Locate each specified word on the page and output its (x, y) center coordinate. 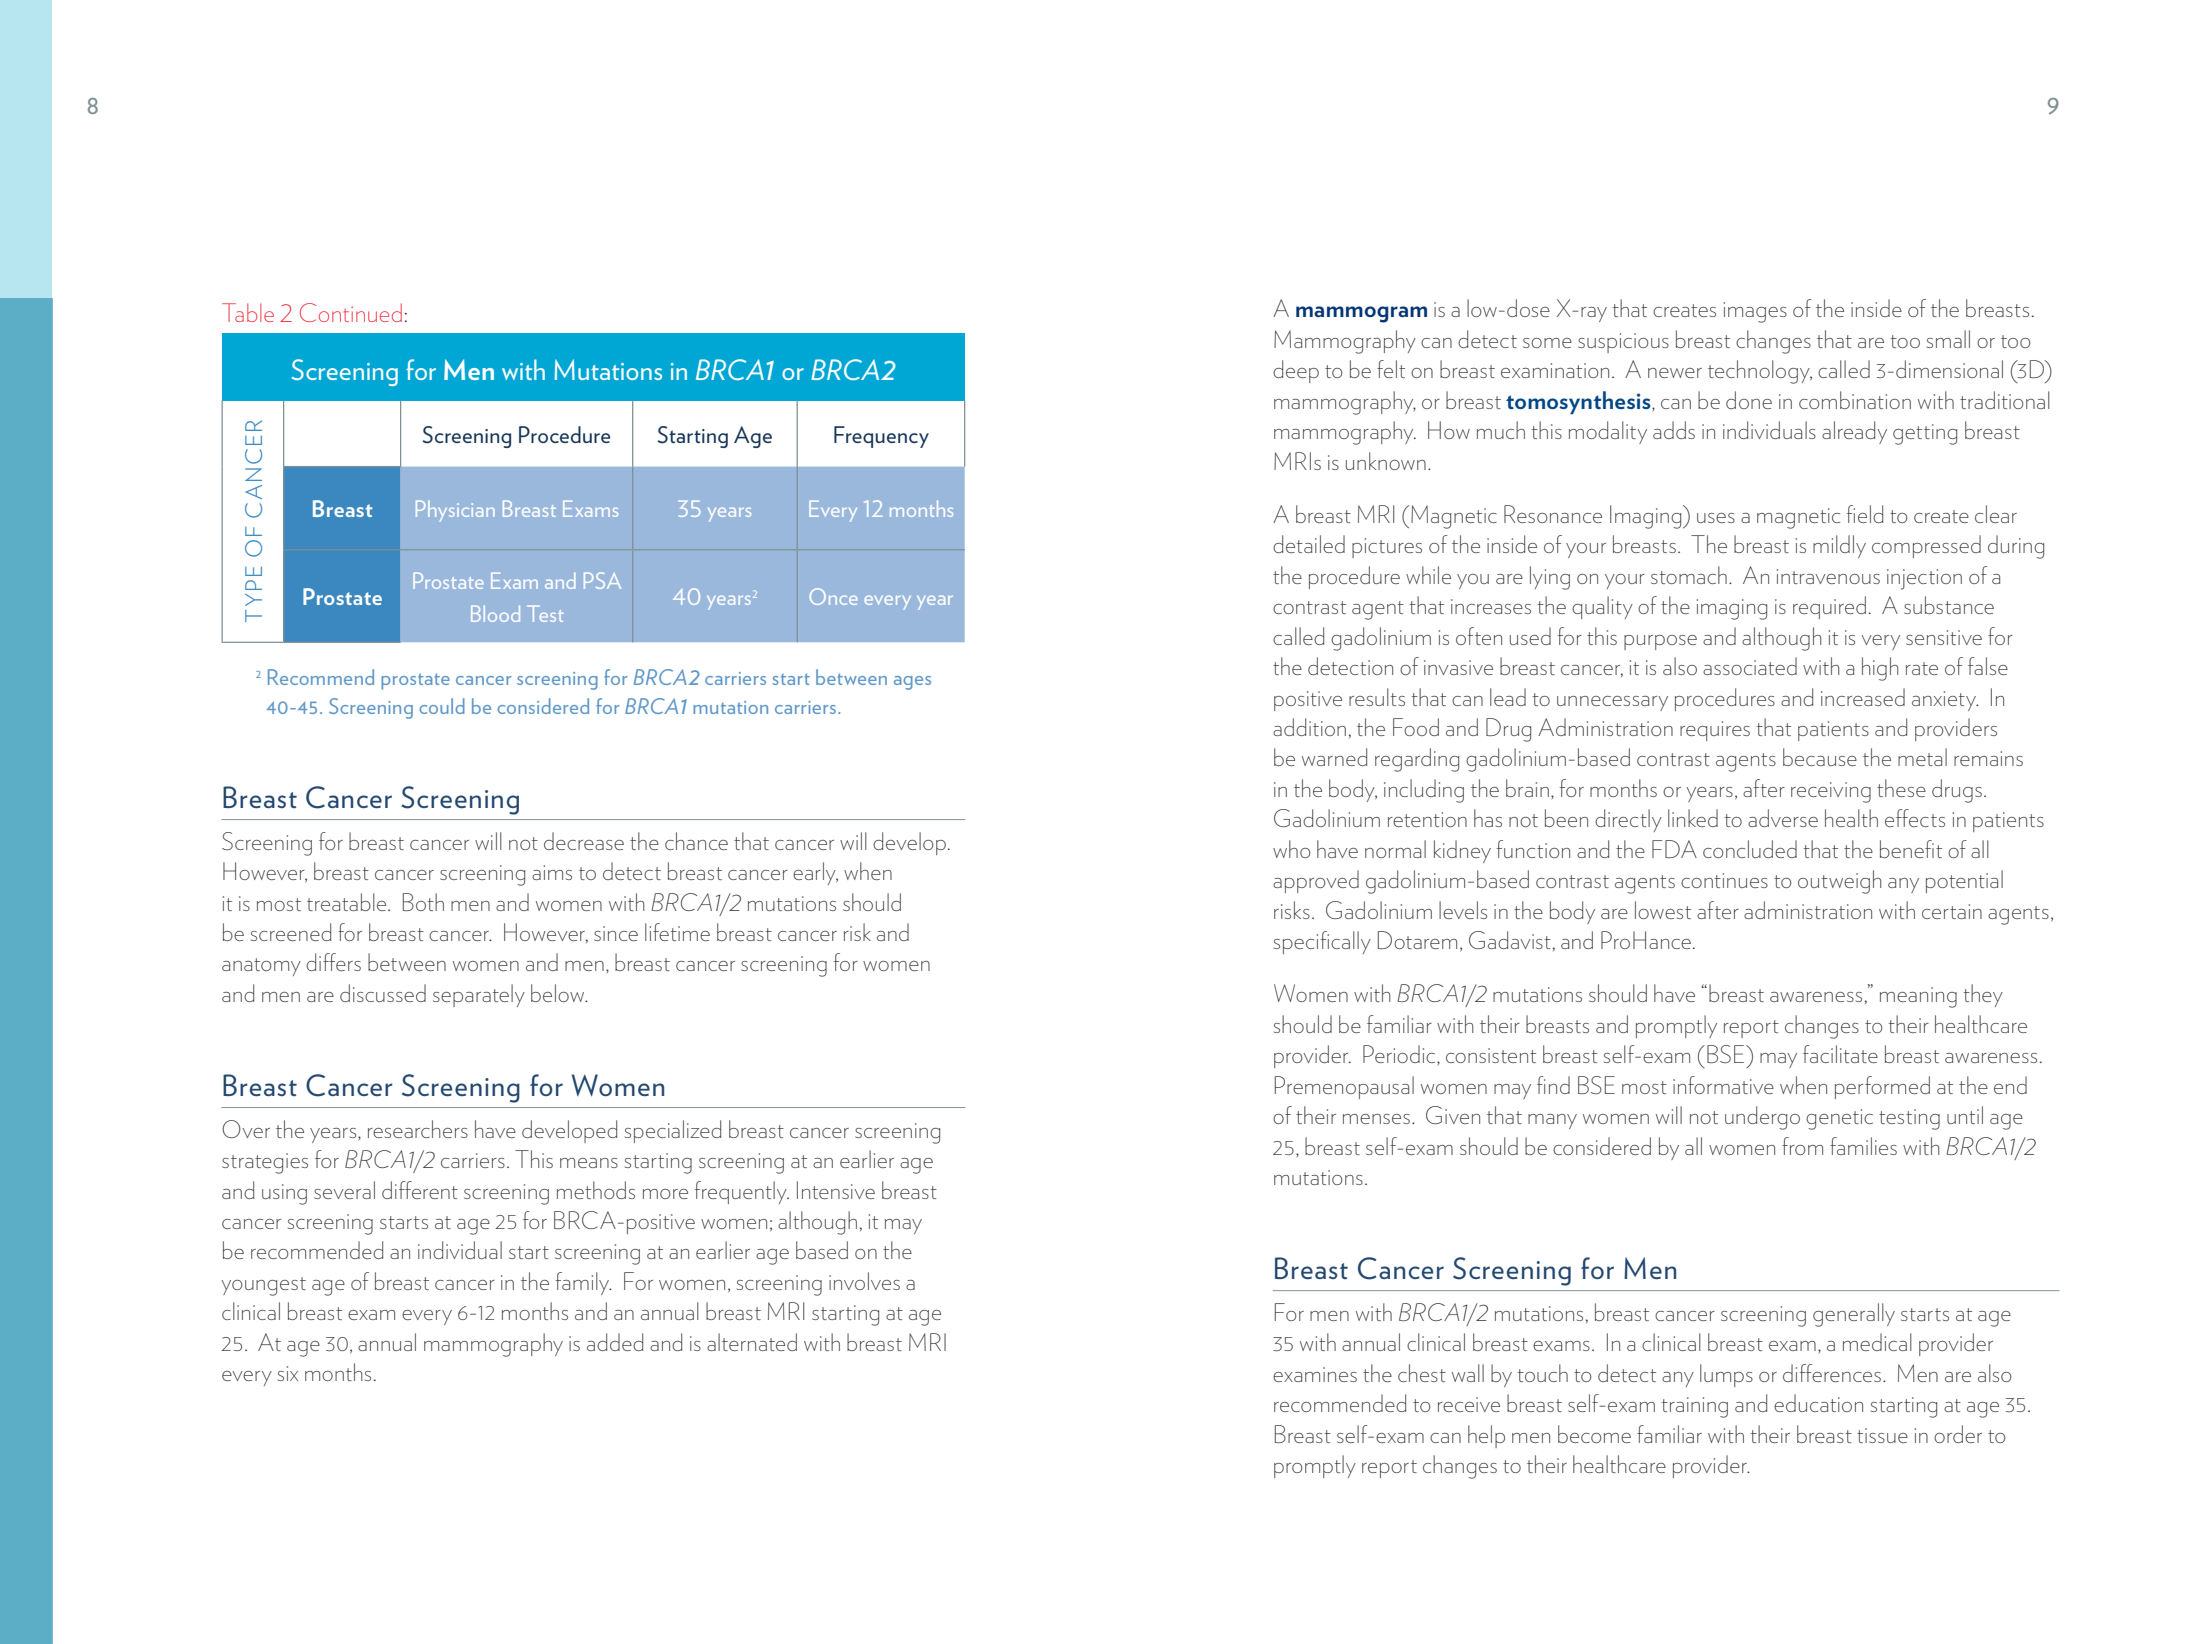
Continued (351, 312)
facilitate (1840, 1054)
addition (1309, 727)
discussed (383, 993)
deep (1296, 371)
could (442, 706)
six (288, 1373)
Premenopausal (1344, 1087)
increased (1863, 697)
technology (1760, 372)
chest (1422, 1373)
